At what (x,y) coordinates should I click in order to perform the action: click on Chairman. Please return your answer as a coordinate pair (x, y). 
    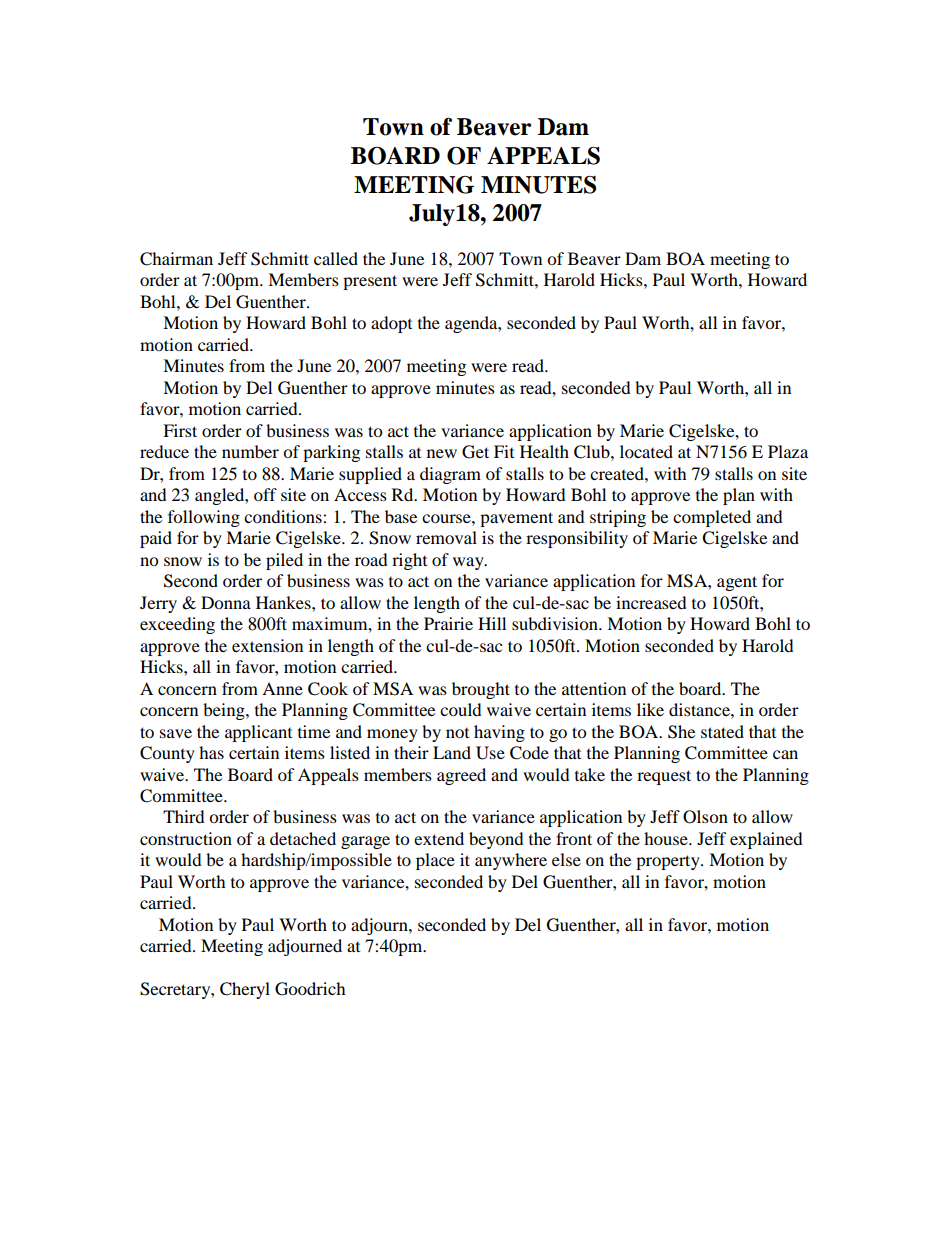
    Looking at the image, I should click on (176, 259).
